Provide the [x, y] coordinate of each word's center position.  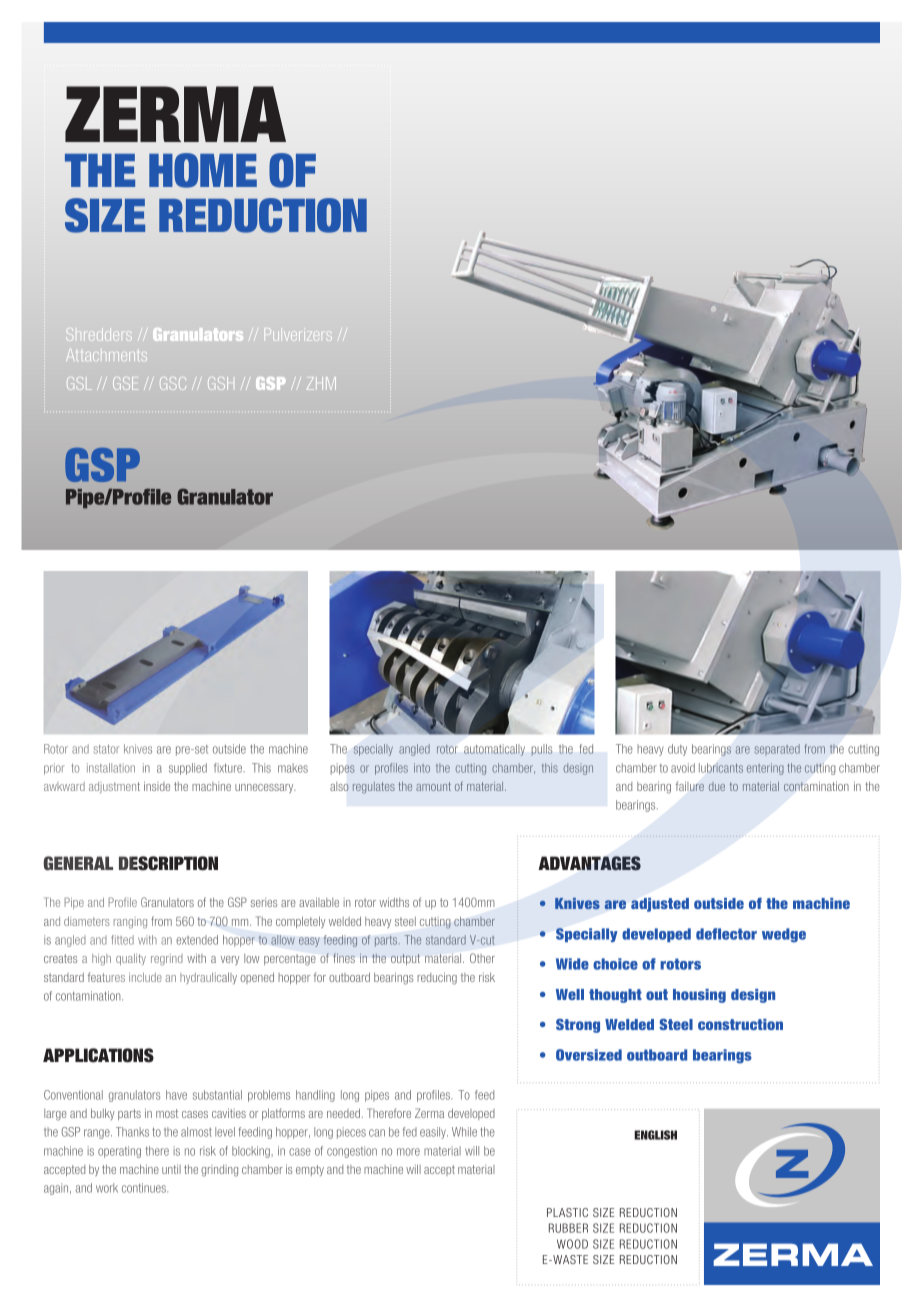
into [422, 768]
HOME [203, 170]
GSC [173, 383]
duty [677, 750]
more [408, 1152]
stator [106, 749]
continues [145, 1188]
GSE [125, 383]
